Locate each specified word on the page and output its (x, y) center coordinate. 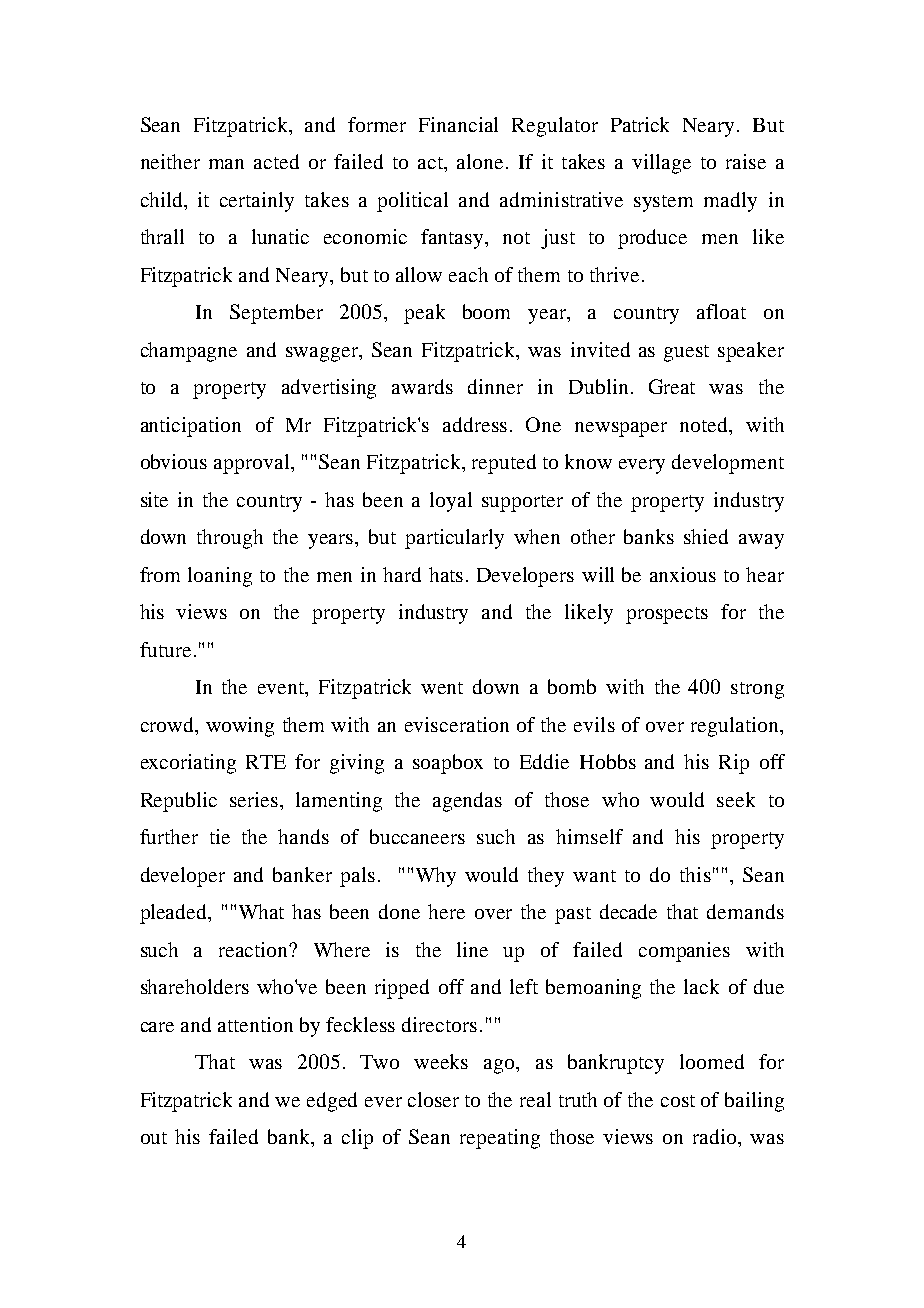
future (165, 649)
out (154, 1138)
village (661, 164)
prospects (667, 615)
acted (276, 161)
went (442, 688)
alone (480, 161)
